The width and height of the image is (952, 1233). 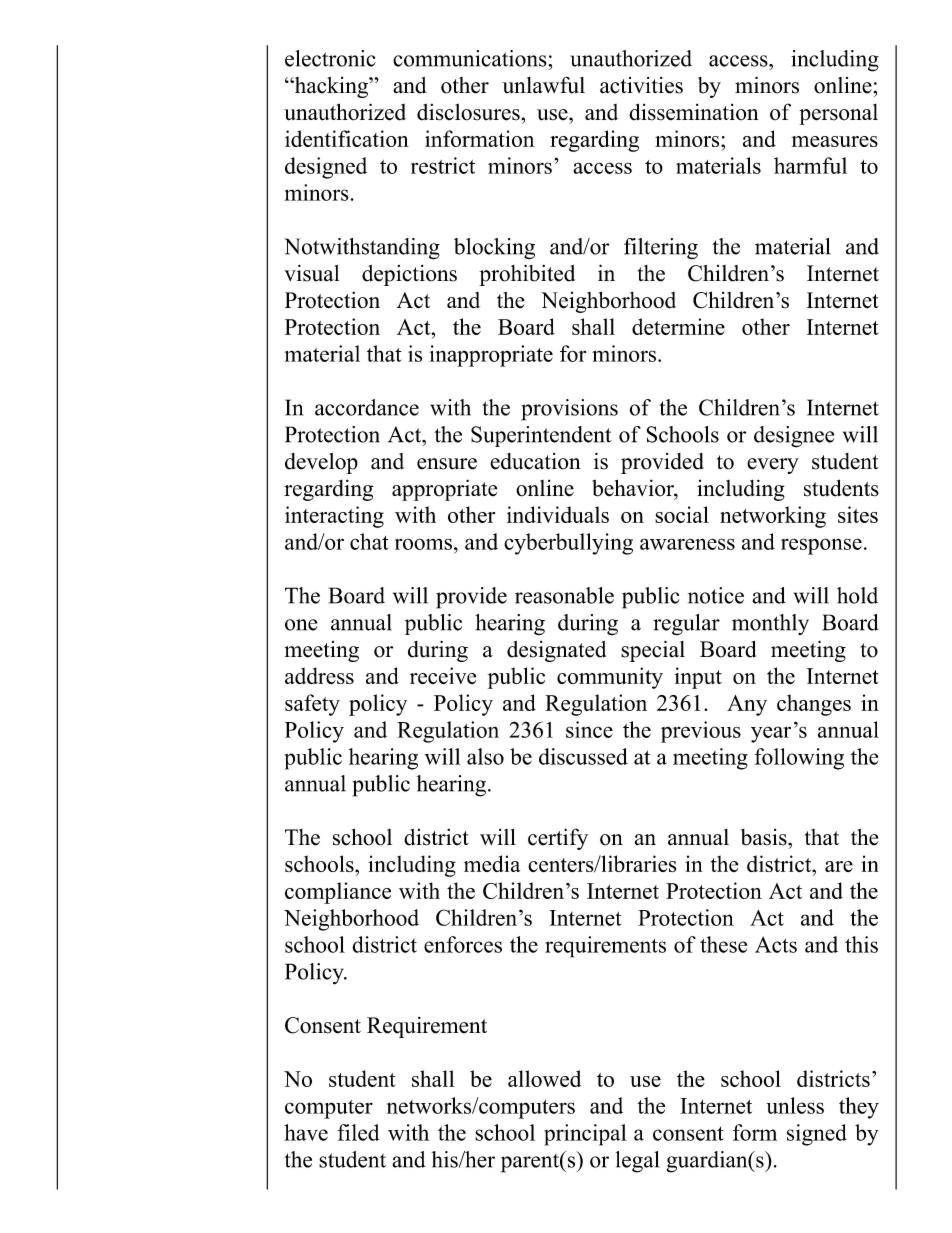 I want to click on one, so click(x=301, y=625).
